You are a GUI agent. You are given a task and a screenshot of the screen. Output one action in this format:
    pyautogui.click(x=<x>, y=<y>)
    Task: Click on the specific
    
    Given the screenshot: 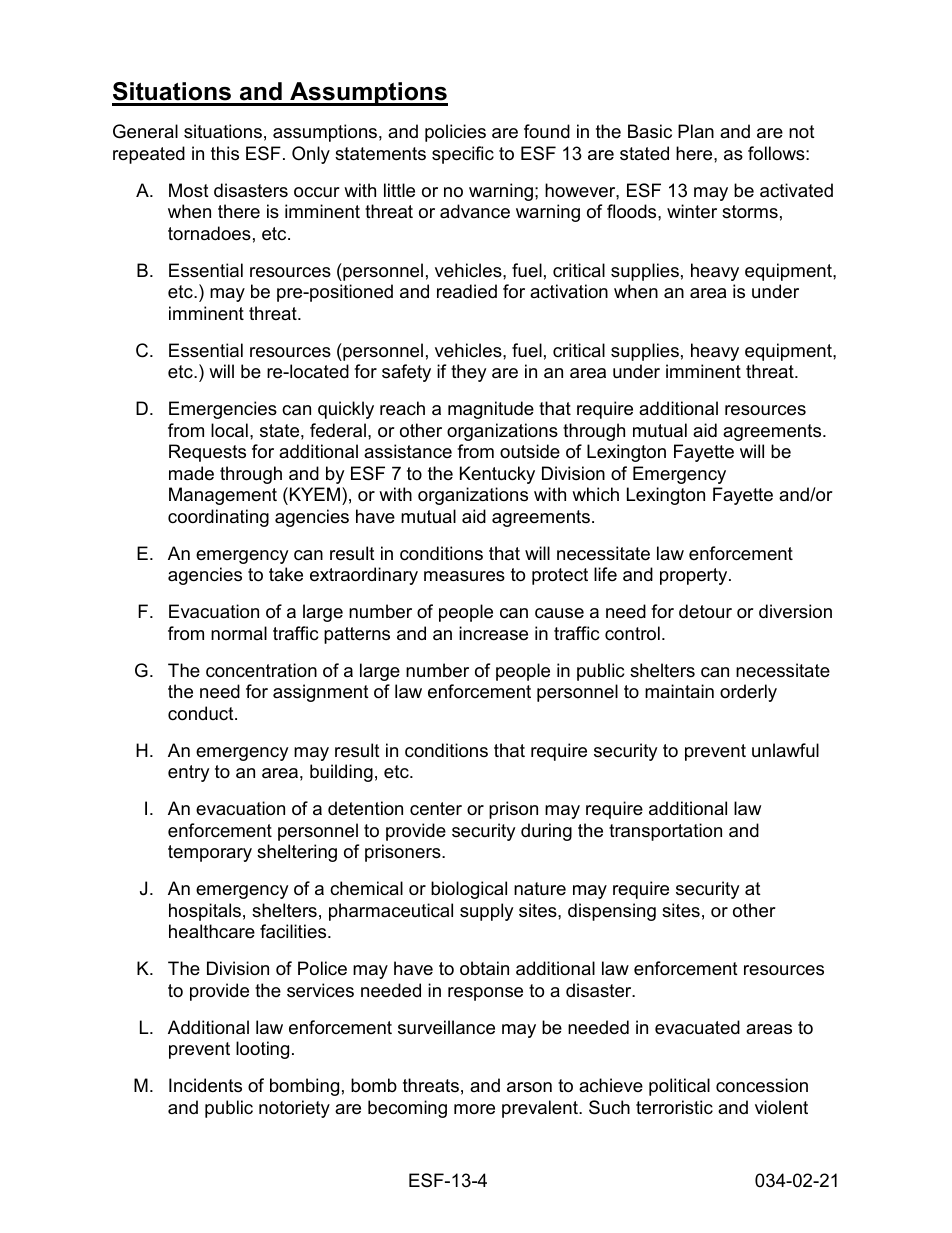 What is the action you would take?
    pyautogui.click(x=463, y=155)
